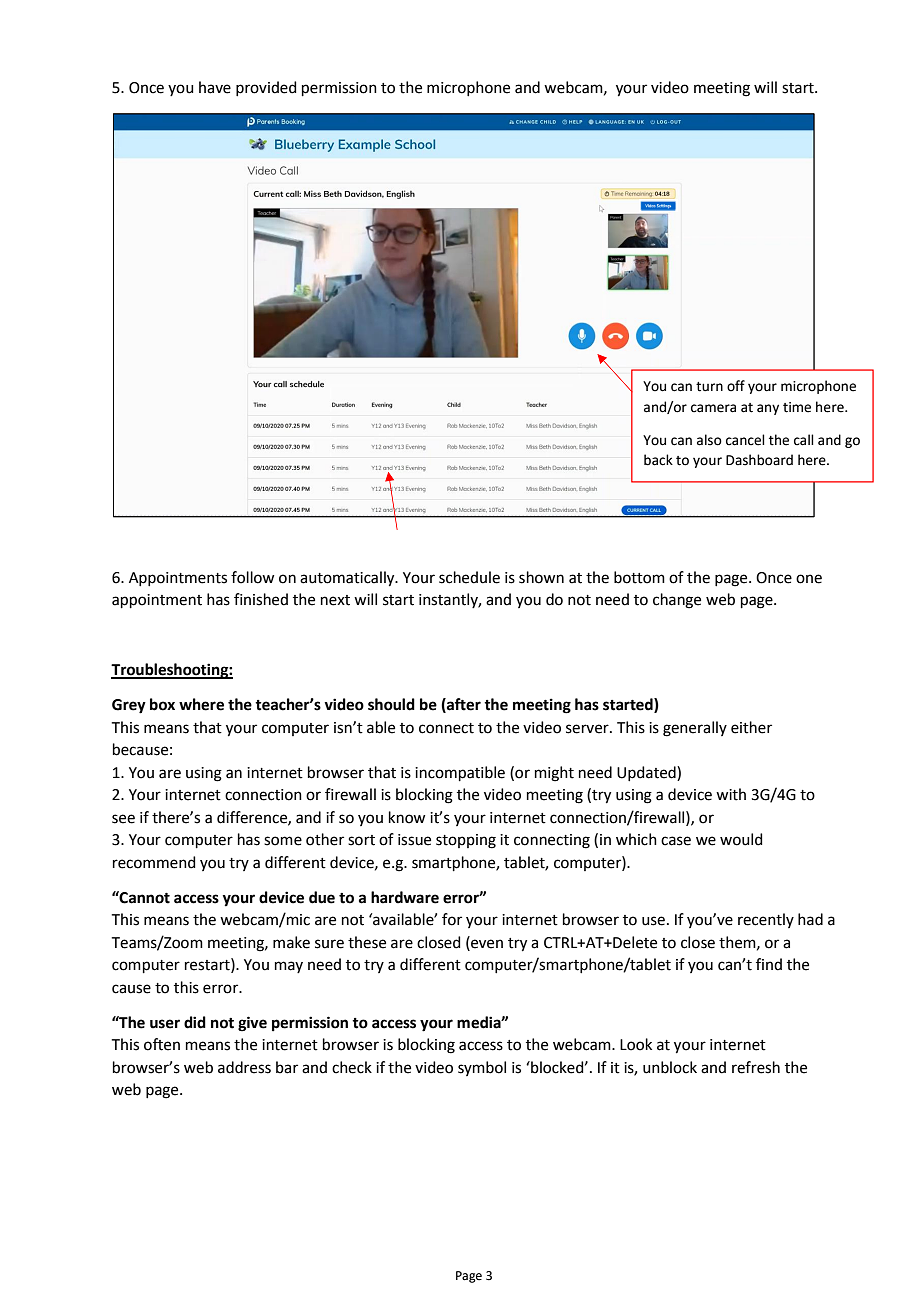  What do you see at coordinates (252, 577) in the screenshot?
I see `follow` at bounding box center [252, 577].
